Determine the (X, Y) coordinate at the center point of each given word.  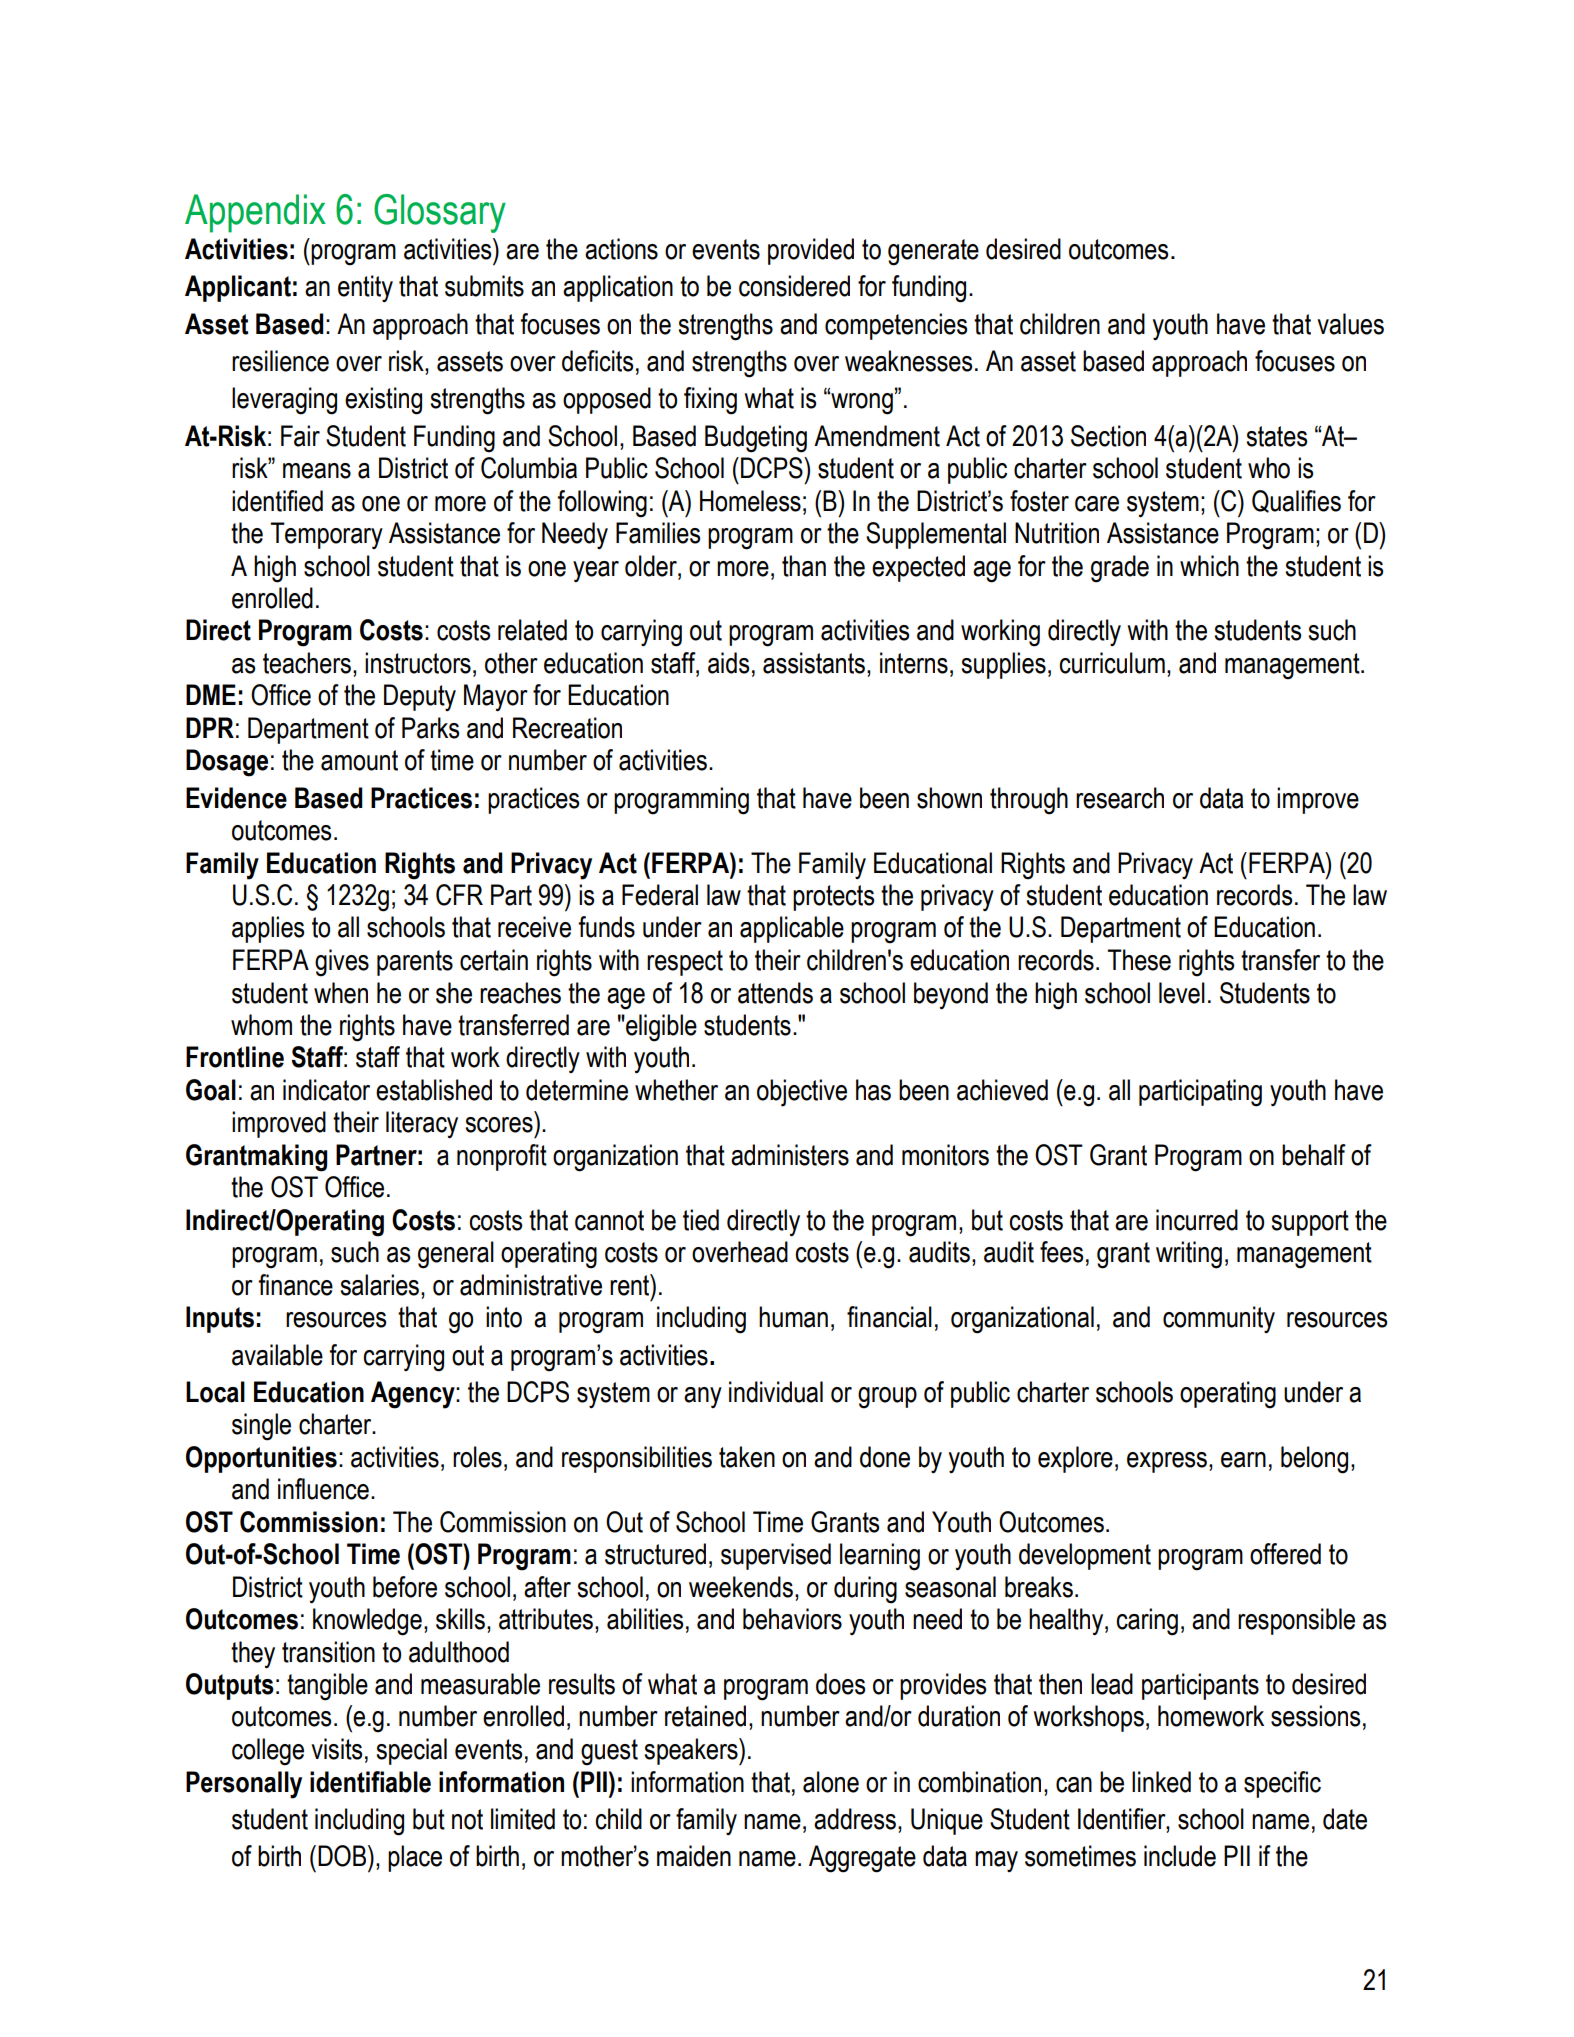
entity (365, 288)
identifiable (370, 1782)
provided (811, 251)
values (1350, 324)
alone (831, 1782)
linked (1161, 1782)
